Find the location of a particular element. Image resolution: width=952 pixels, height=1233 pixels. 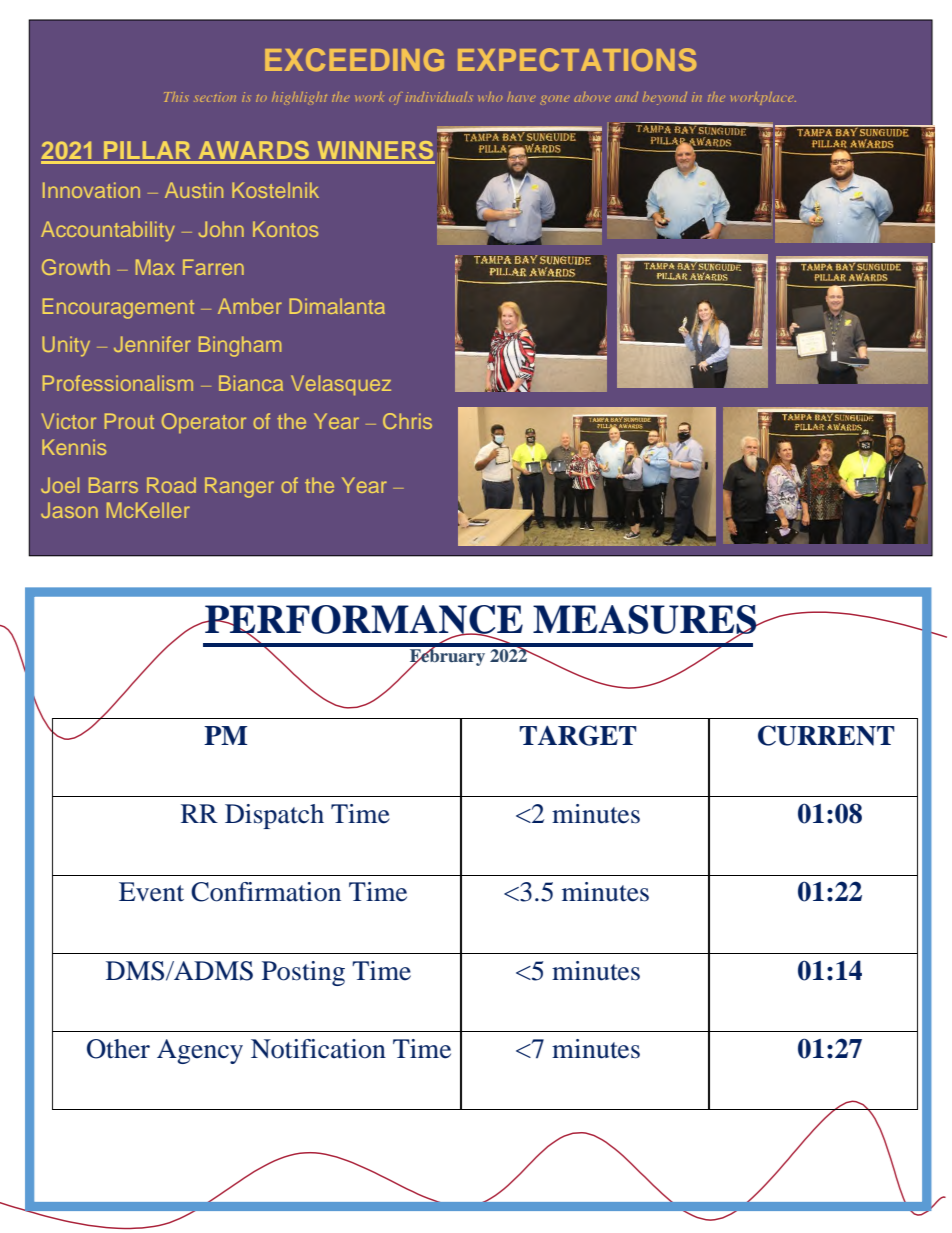

beyond is located at coordinates (665, 98).
